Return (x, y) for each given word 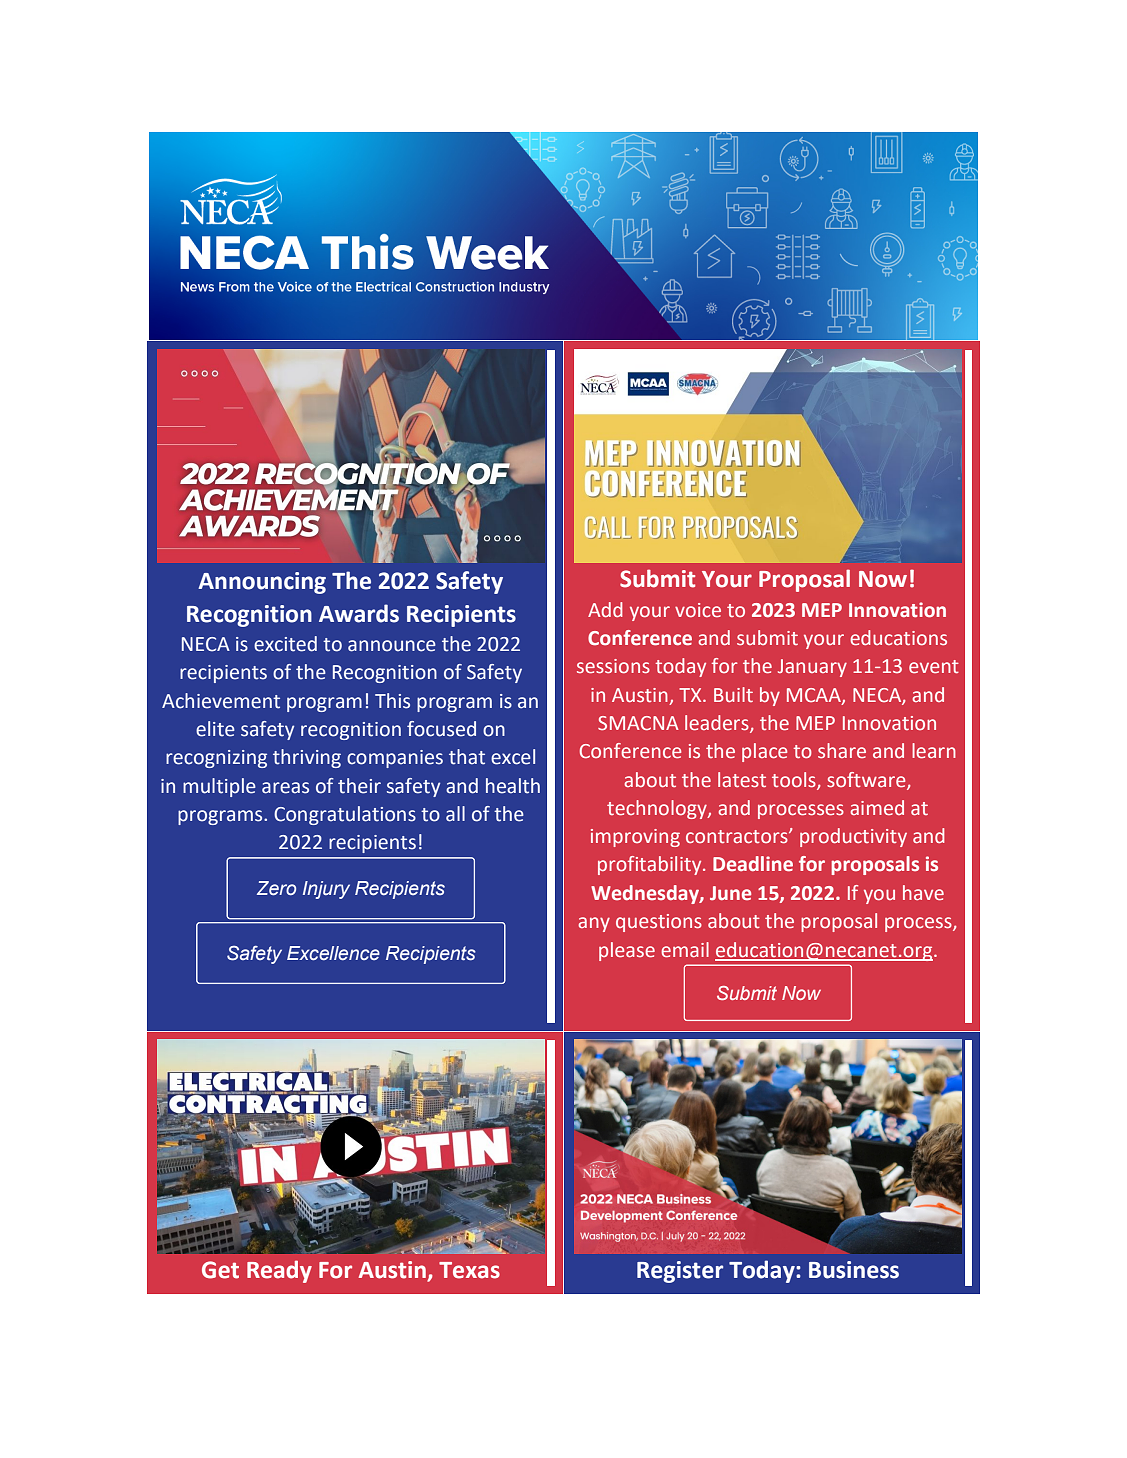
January (812, 668)
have (923, 893)
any (594, 924)
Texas (469, 1270)
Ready (279, 1271)
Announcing (262, 583)
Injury (326, 890)
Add (605, 609)
